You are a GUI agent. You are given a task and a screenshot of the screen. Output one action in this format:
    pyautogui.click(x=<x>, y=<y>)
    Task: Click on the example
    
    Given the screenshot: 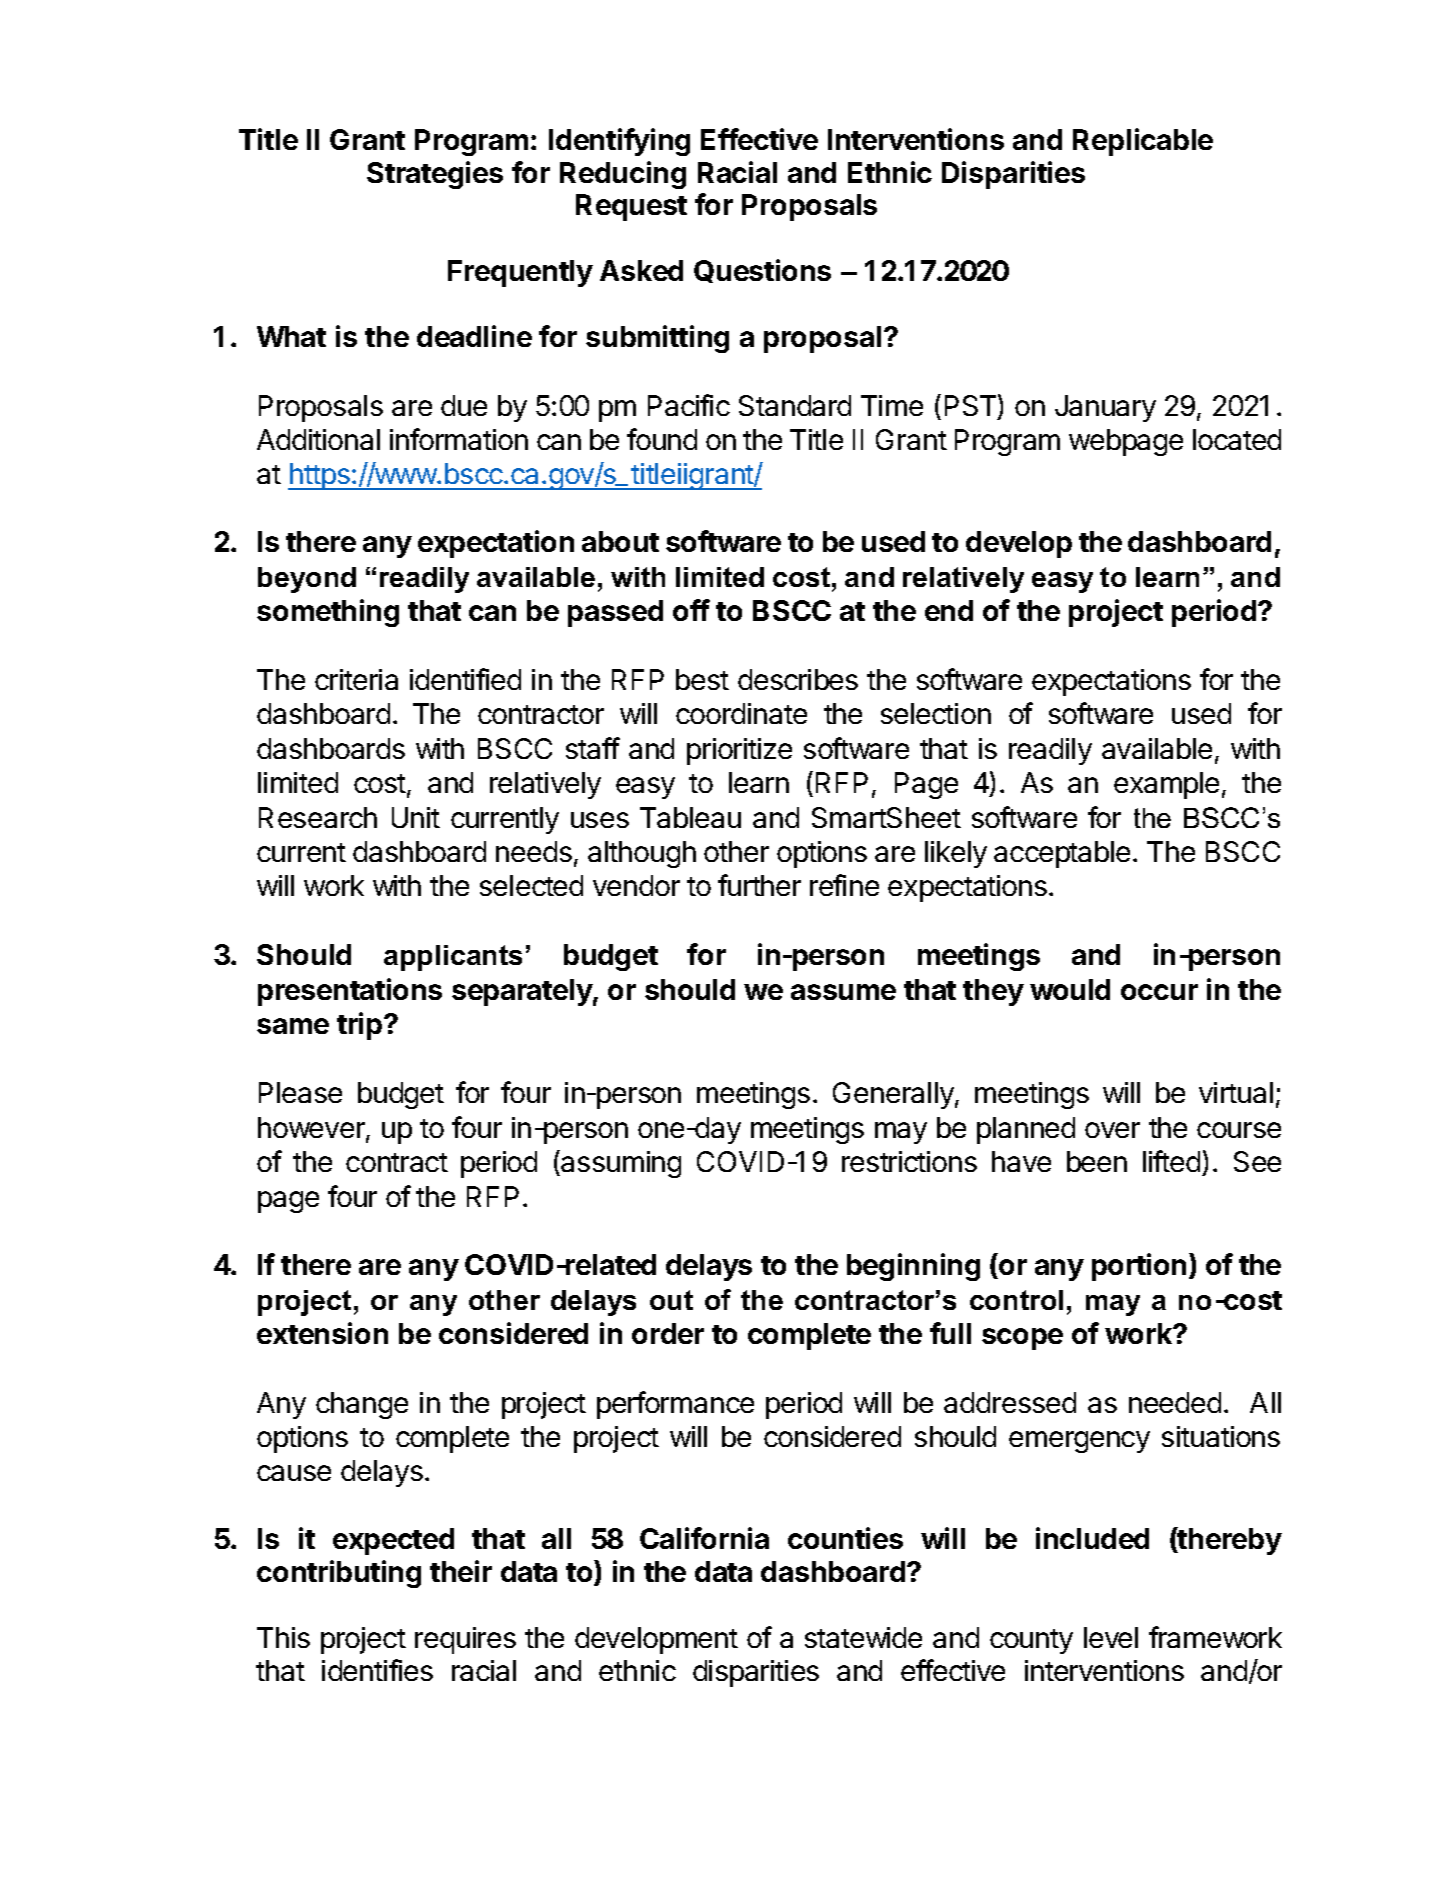 What is the action you would take?
    pyautogui.click(x=1166, y=785)
